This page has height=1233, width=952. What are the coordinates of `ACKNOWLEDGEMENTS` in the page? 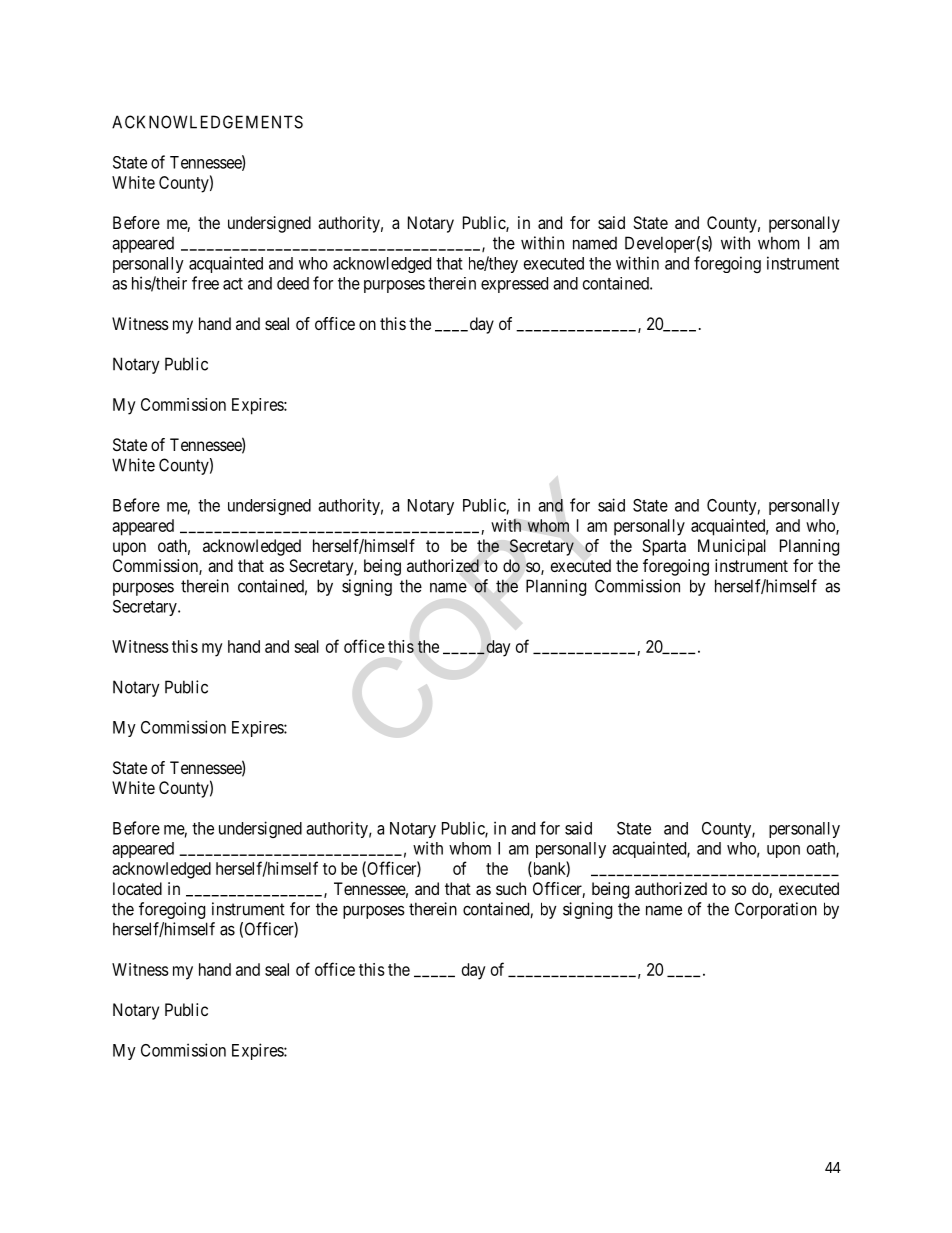 It's located at (207, 122).
